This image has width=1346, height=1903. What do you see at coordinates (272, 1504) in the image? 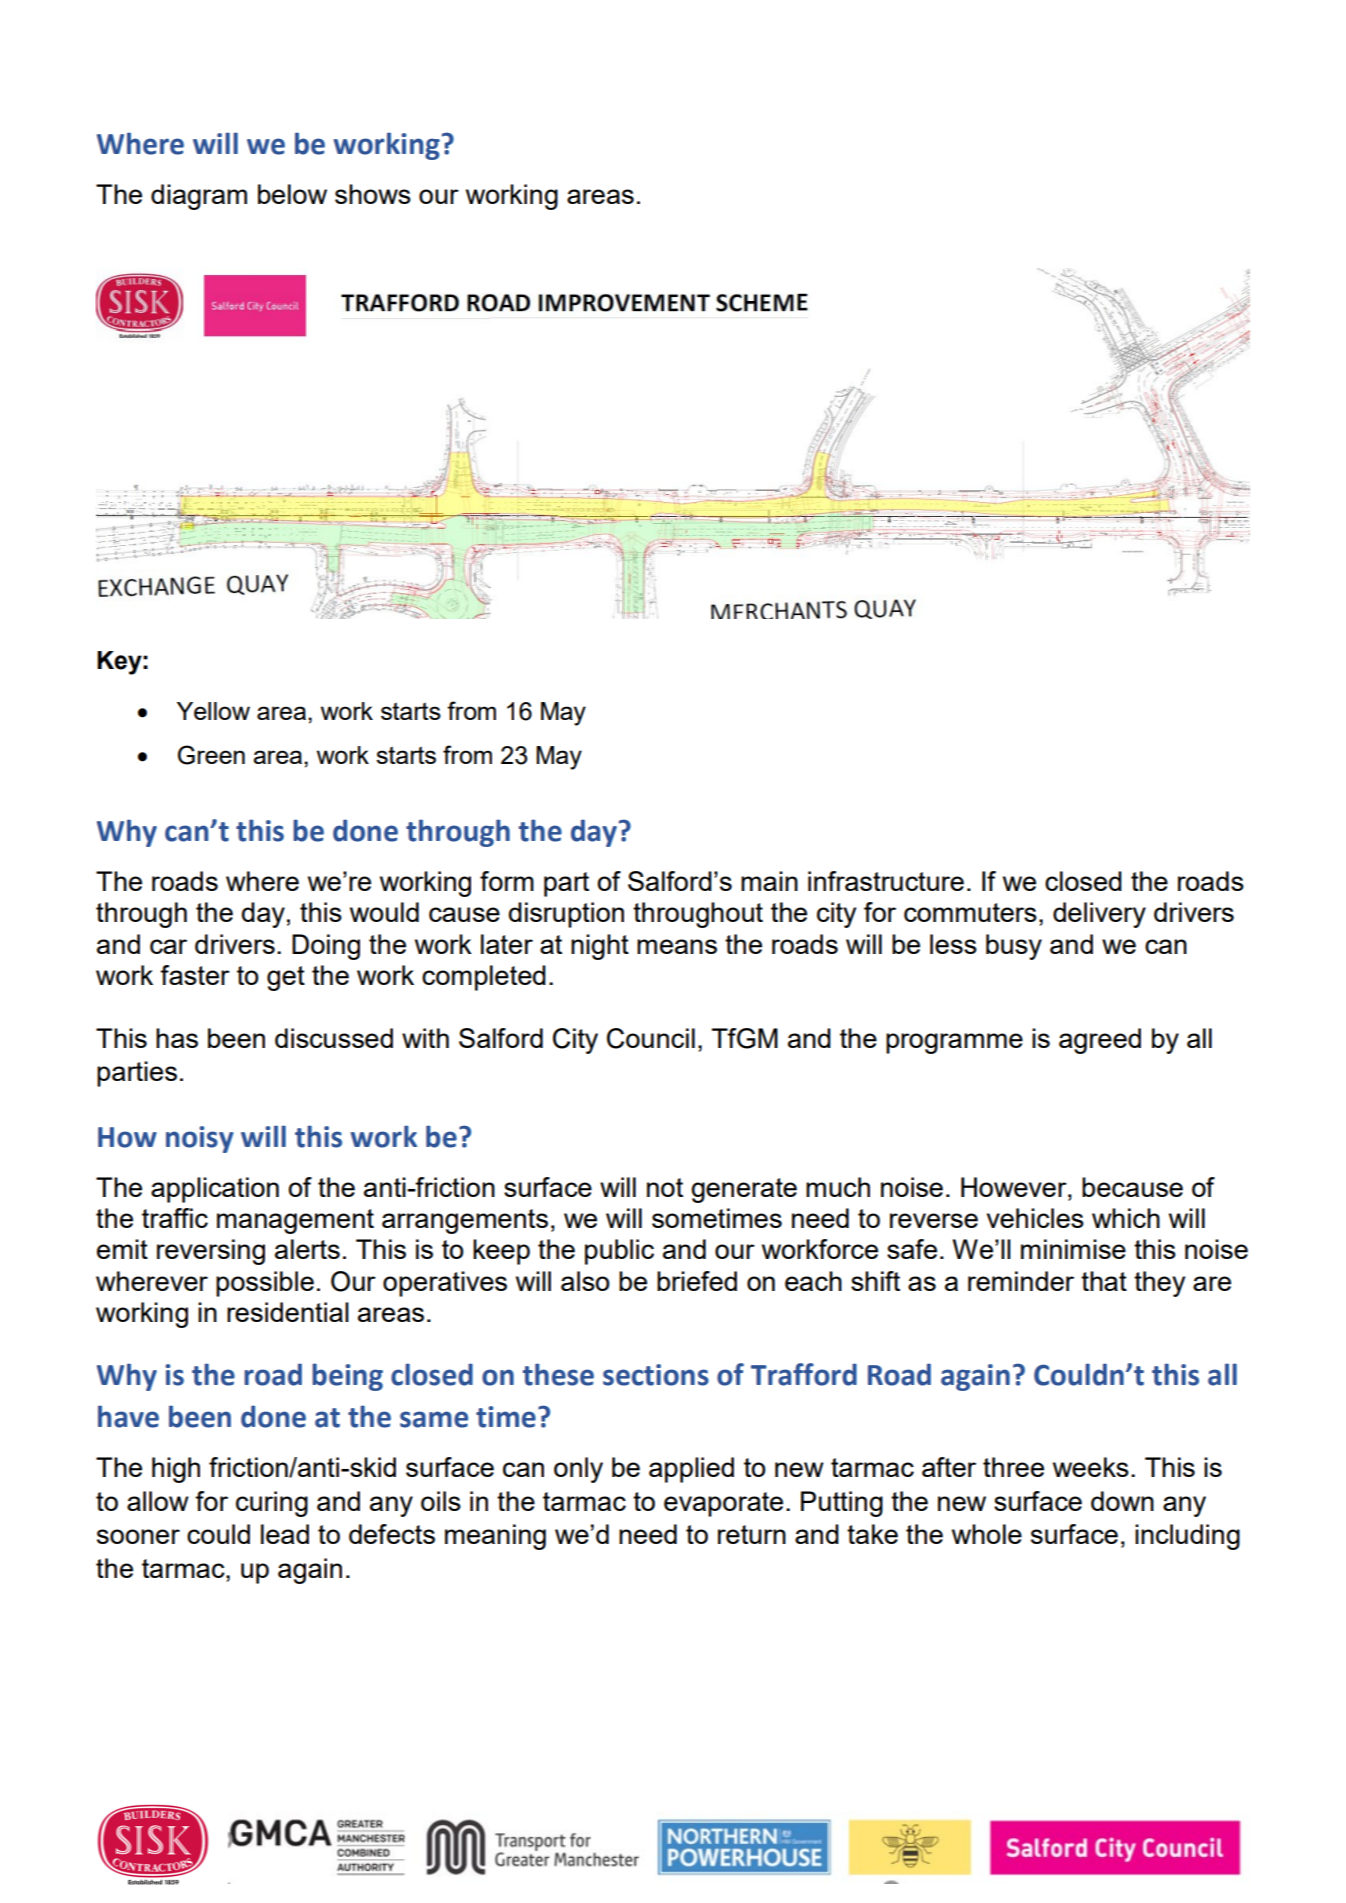
I see `curing` at bounding box center [272, 1504].
